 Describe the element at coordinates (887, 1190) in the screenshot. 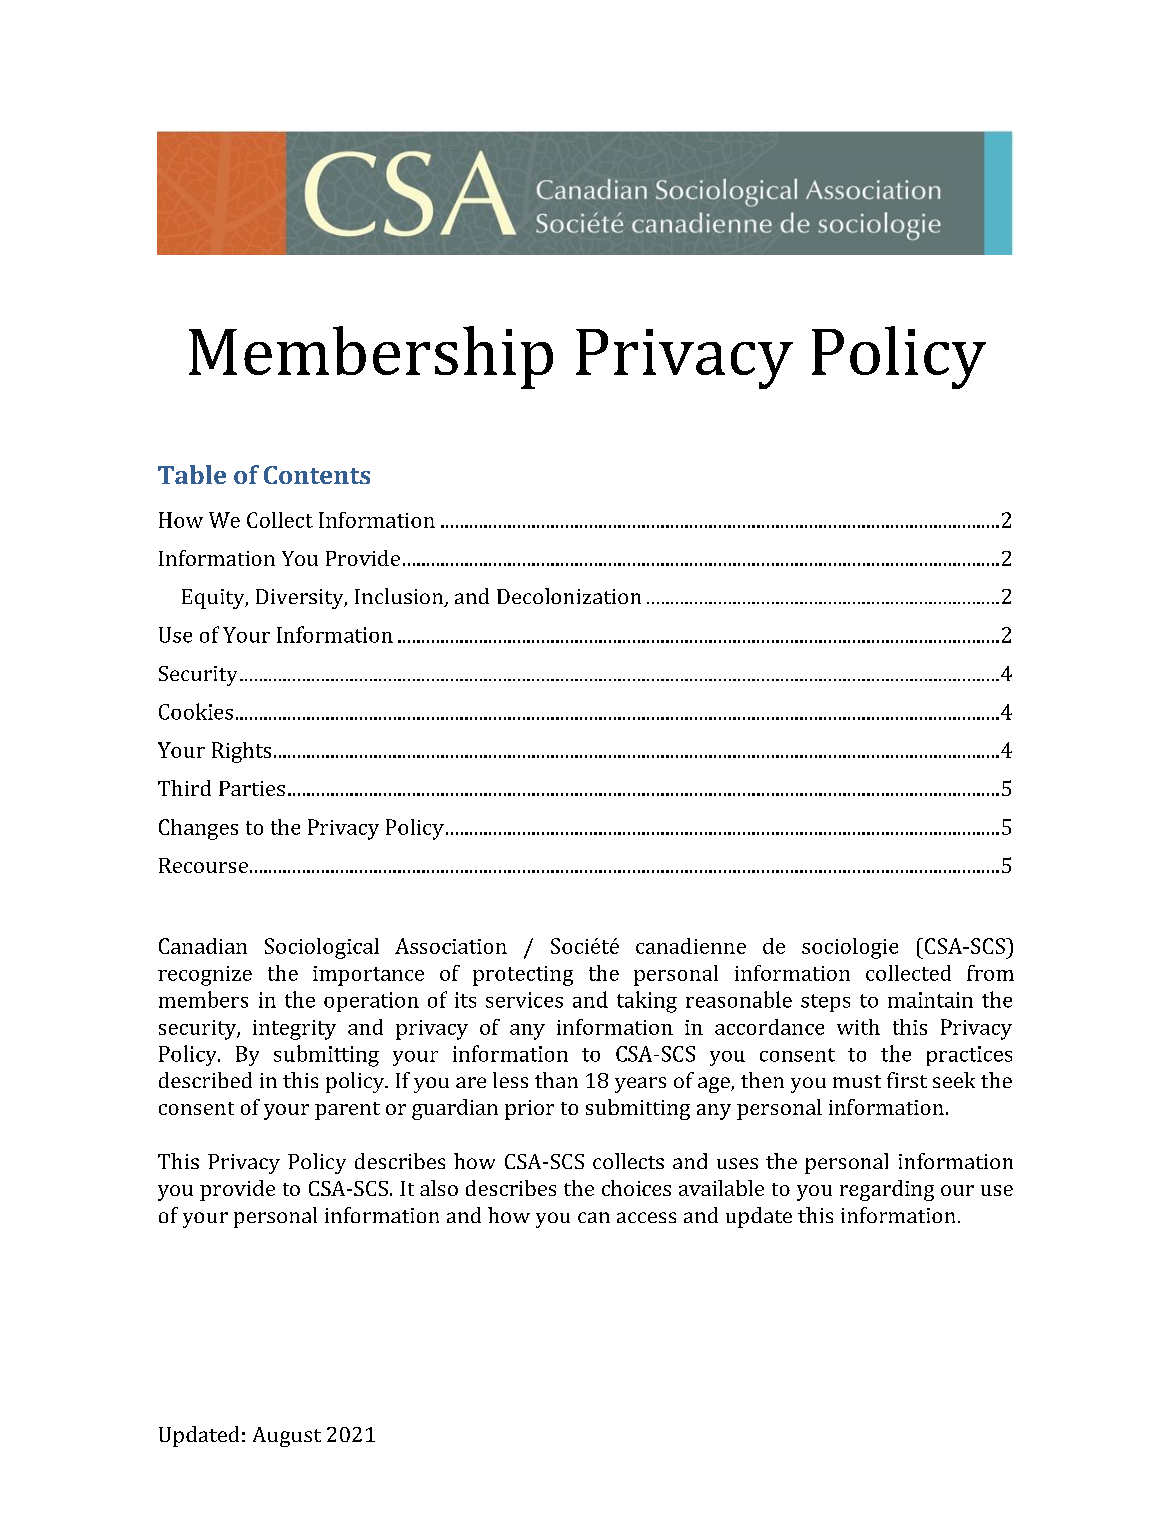

I see `regarding` at that location.
